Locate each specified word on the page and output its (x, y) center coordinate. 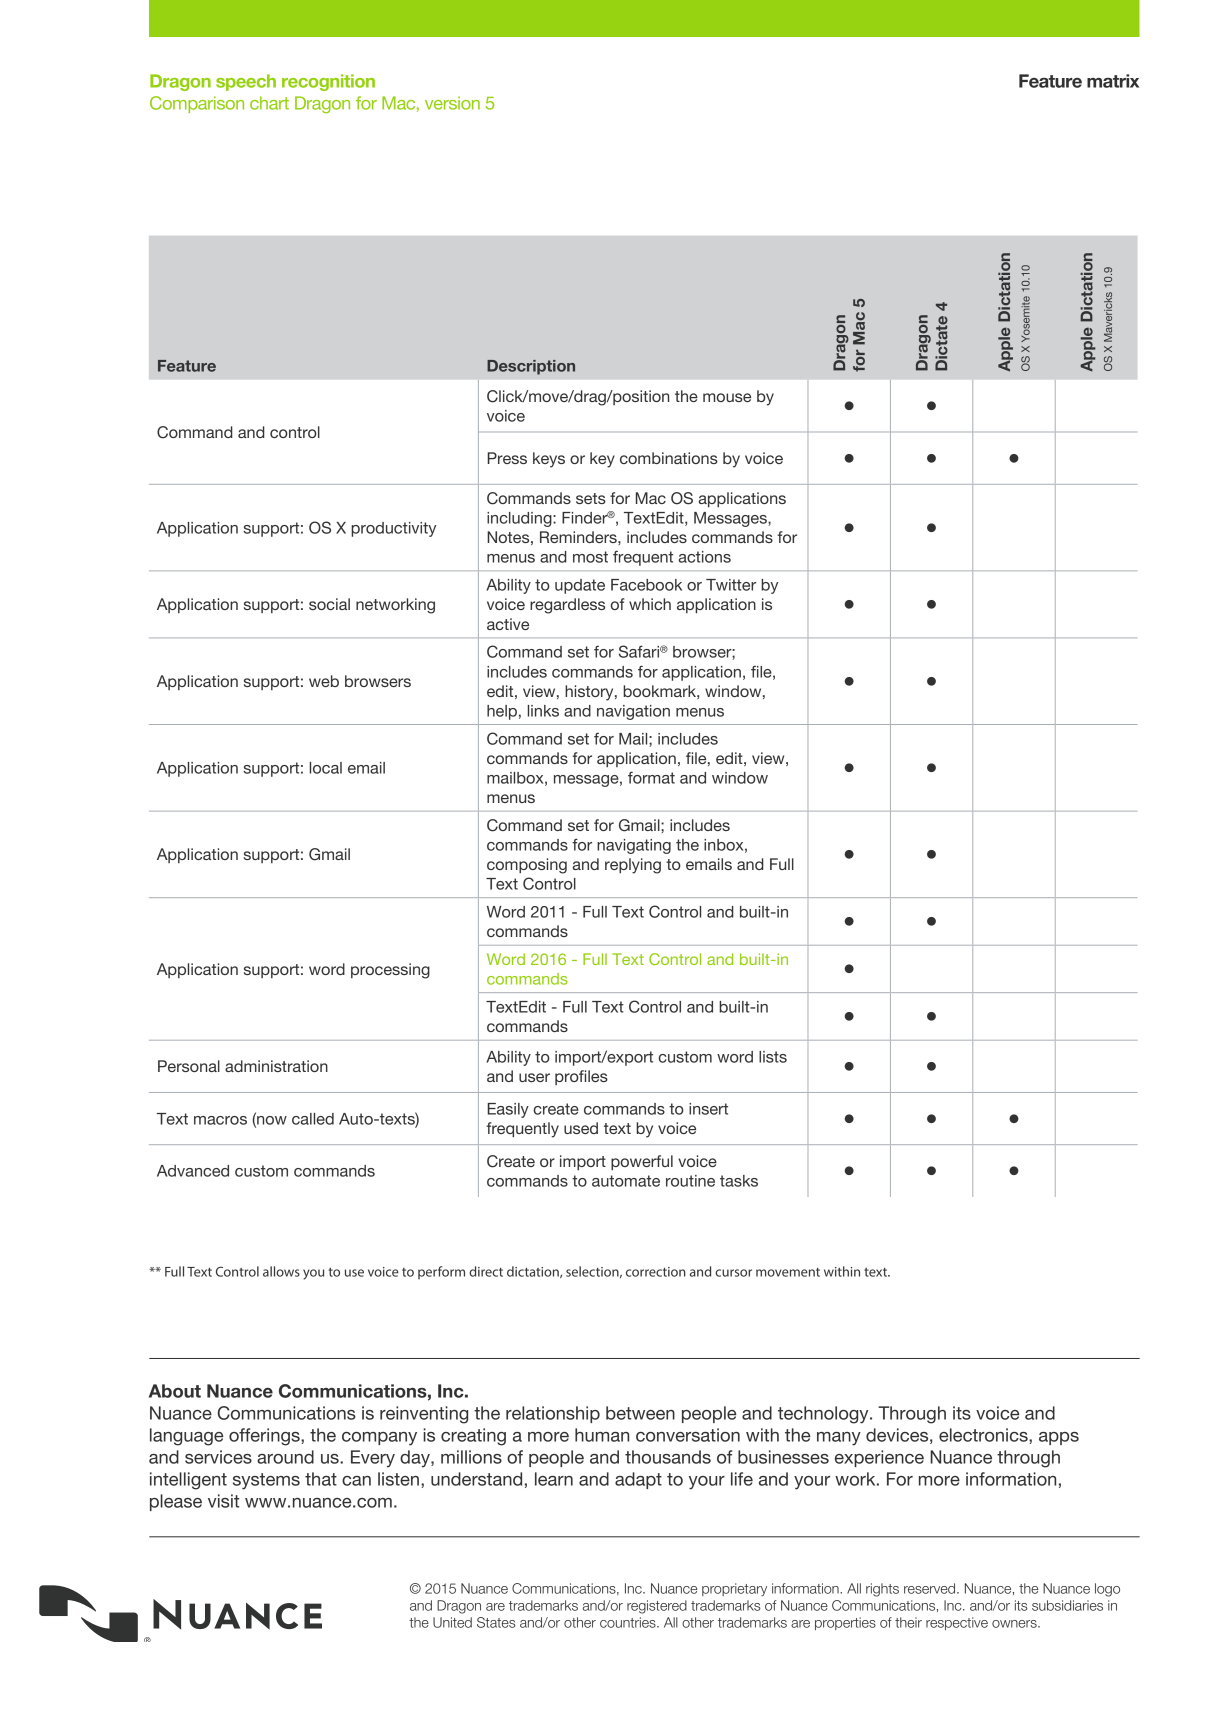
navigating (634, 846)
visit (224, 1501)
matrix (1113, 81)
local (326, 768)
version (452, 103)
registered (657, 1607)
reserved (931, 1588)
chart (269, 103)
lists (773, 1057)
